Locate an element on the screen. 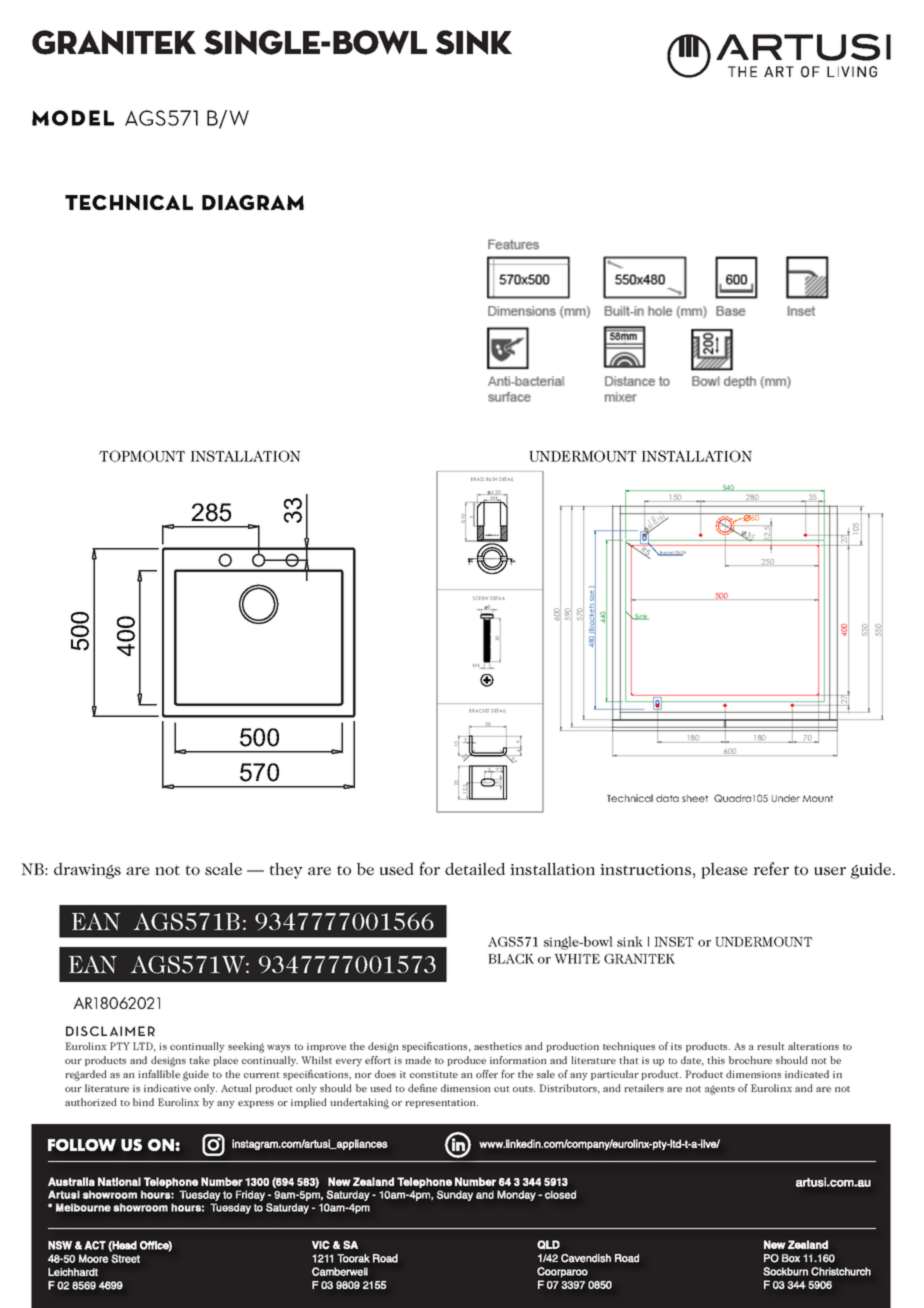  SCREW is located at coordinates (480, 598).
